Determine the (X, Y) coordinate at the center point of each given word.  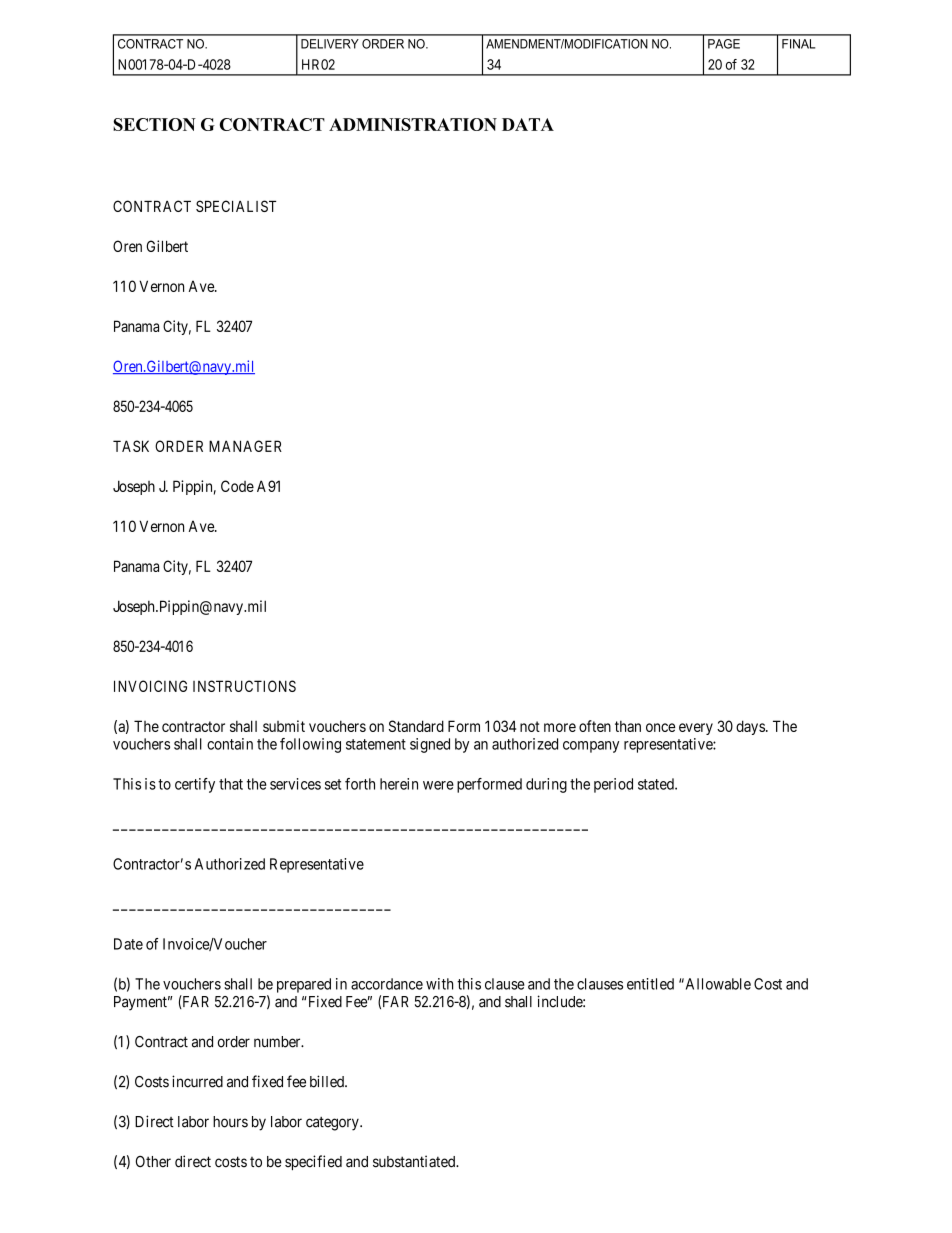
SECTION (154, 124)
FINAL (798, 44)
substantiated (415, 1161)
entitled (650, 984)
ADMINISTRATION (413, 124)
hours (230, 1122)
